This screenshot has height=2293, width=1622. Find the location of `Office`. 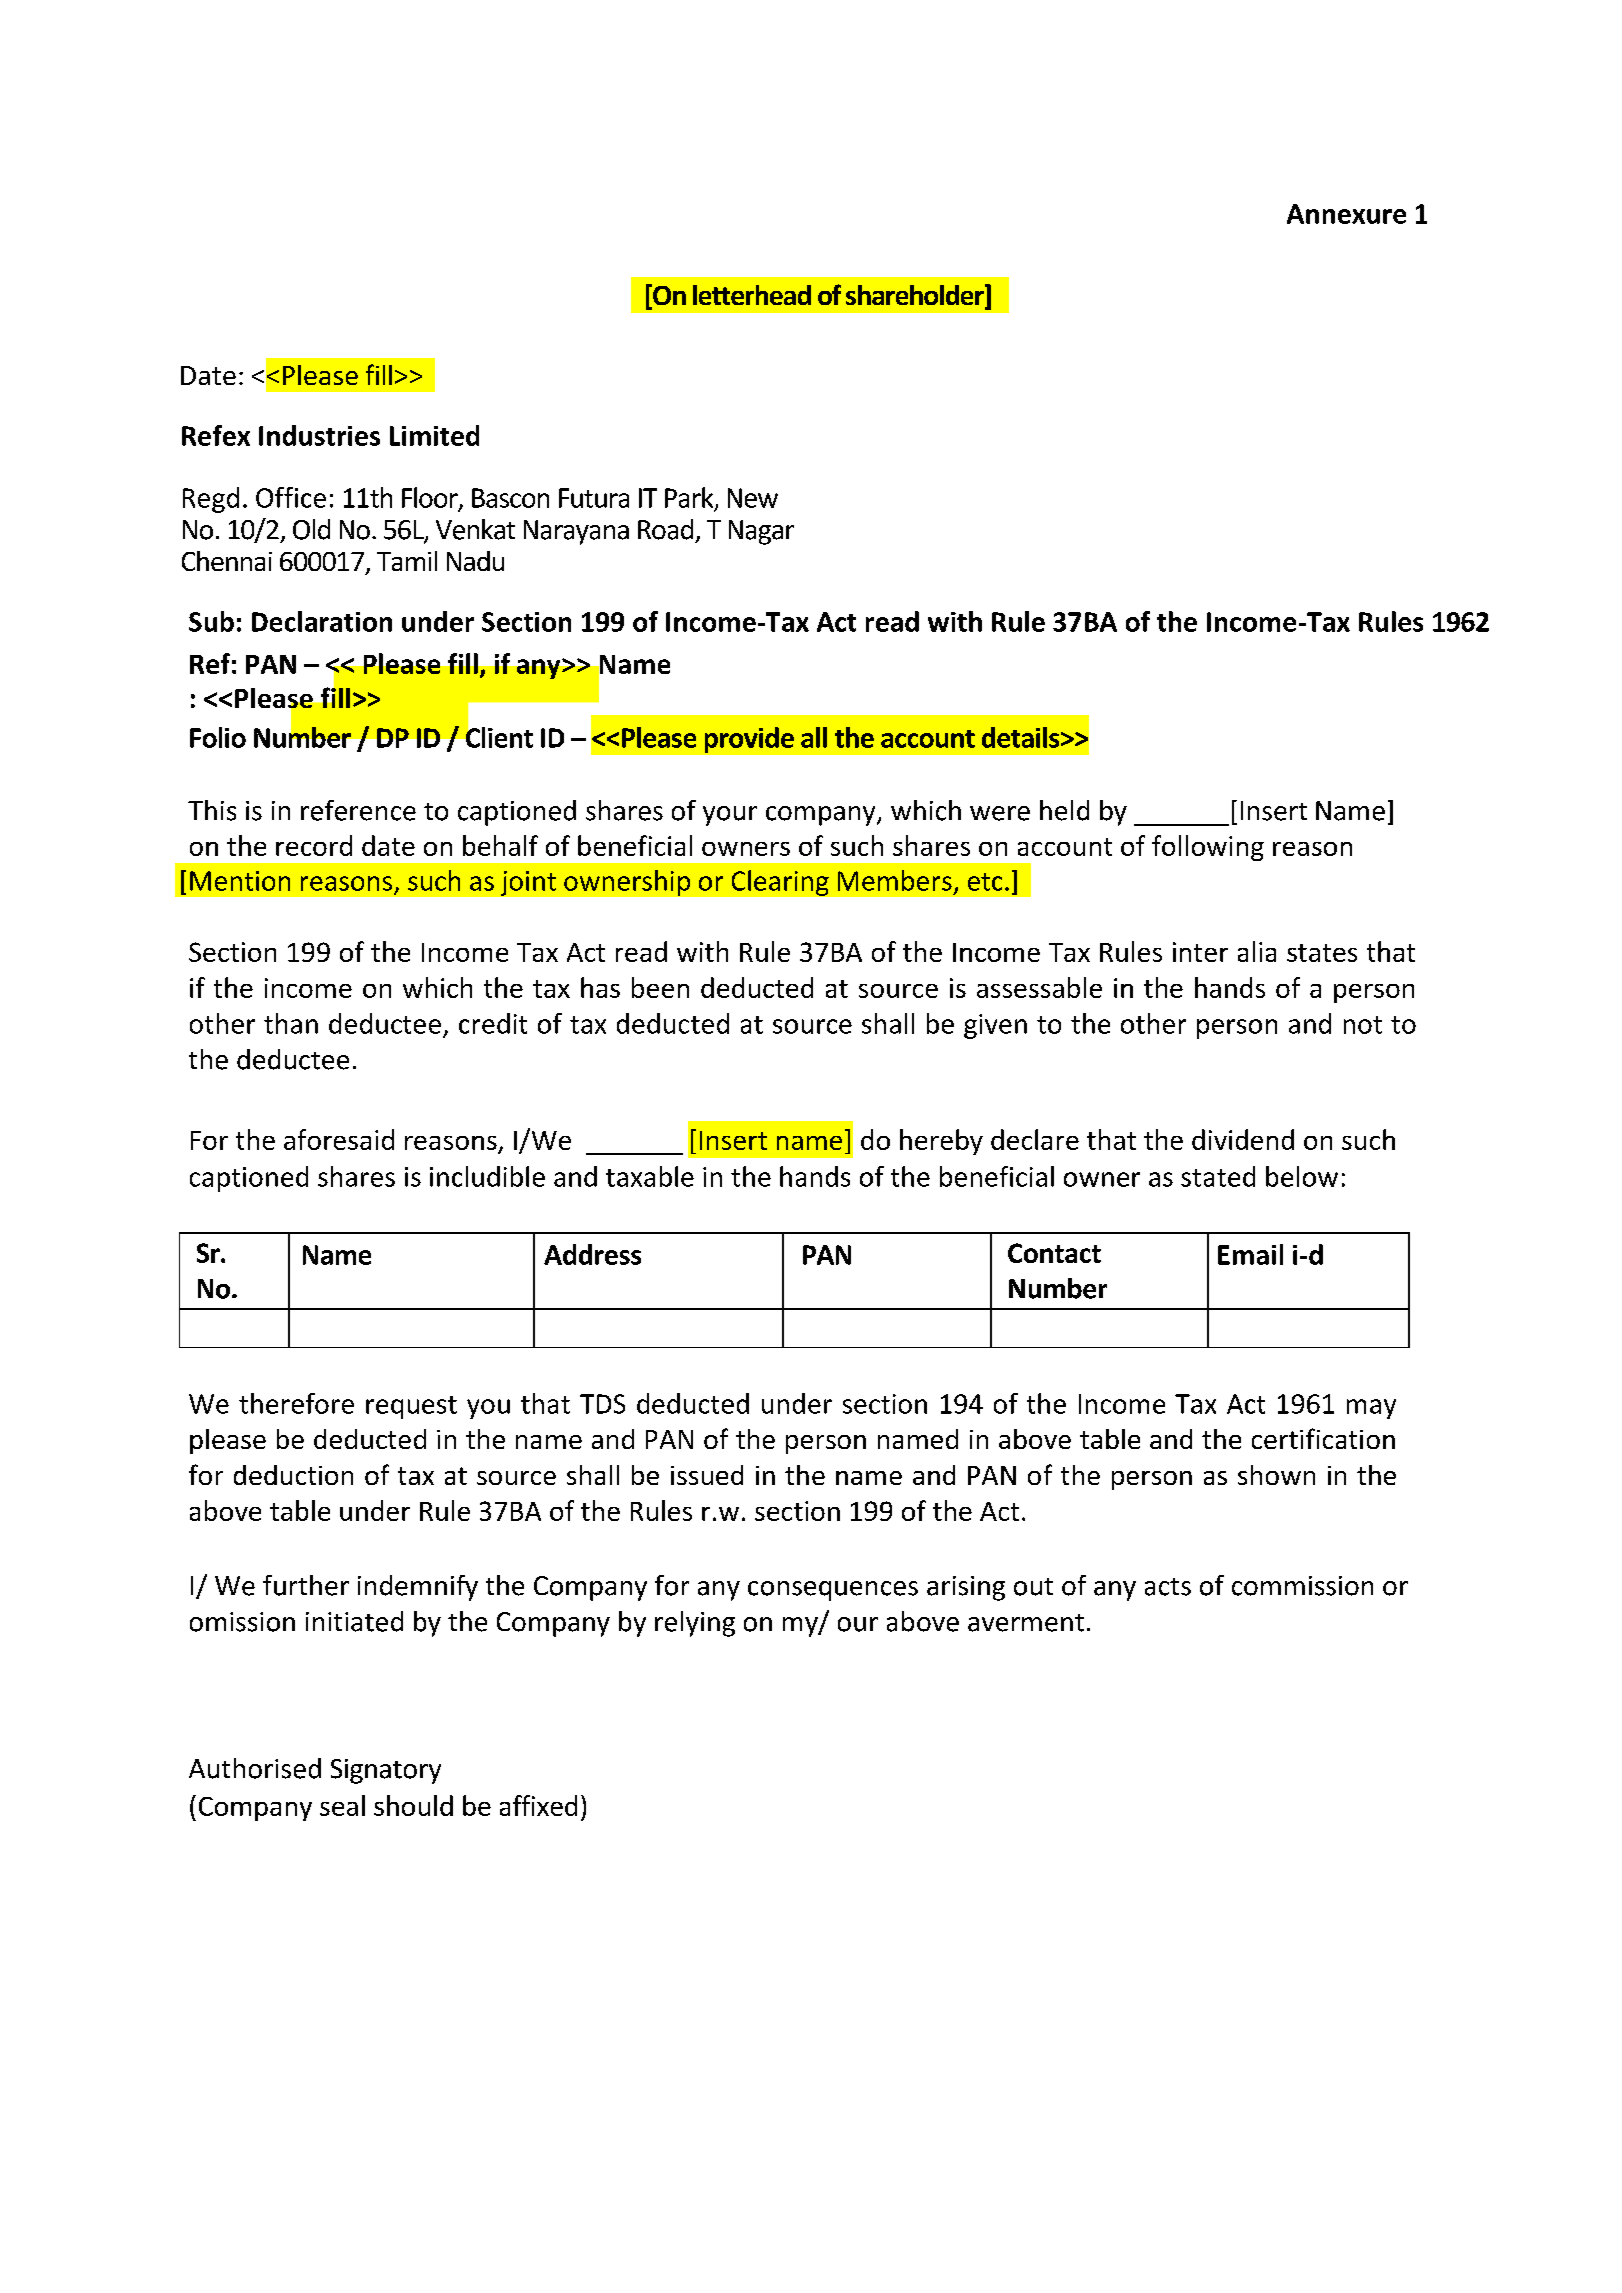

Office is located at coordinates (291, 497).
